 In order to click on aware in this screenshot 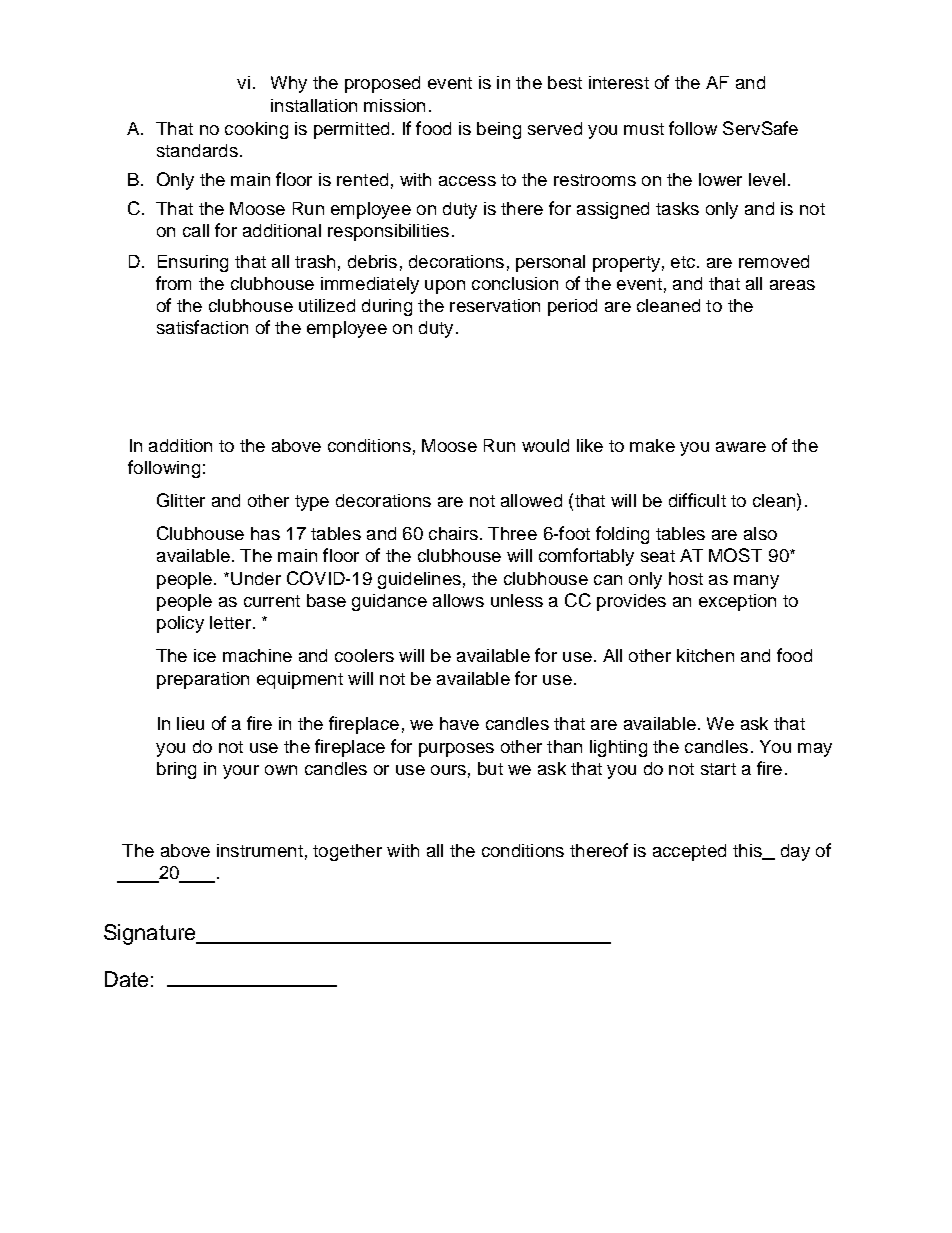, I will do `click(741, 447)`.
